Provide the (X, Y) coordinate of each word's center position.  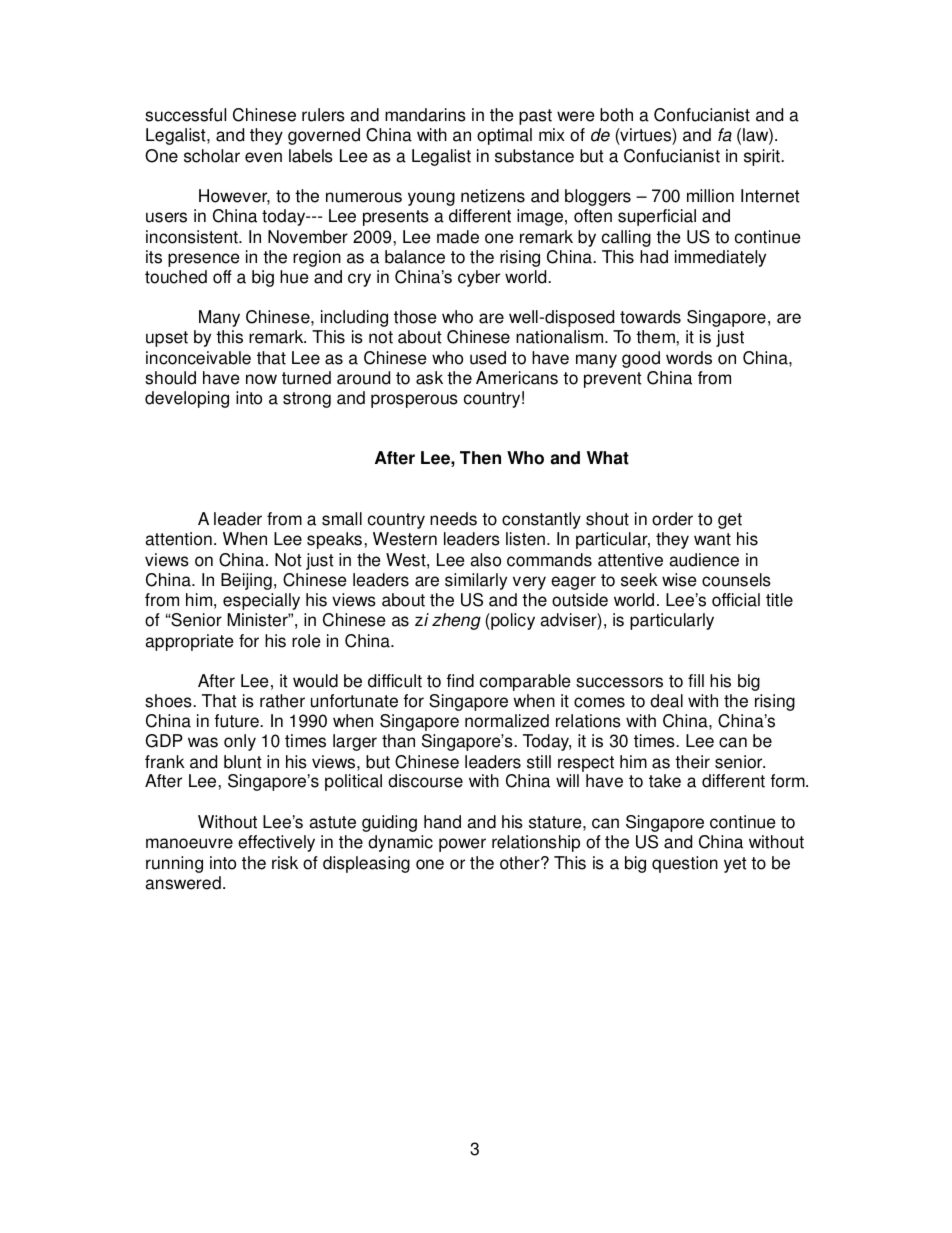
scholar (212, 156)
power (462, 845)
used (488, 358)
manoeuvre (189, 843)
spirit (763, 157)
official (736, 600)
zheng (456, 621)
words (689, 358)
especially (261, 601)
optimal (504, 136)
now (261, 379)
